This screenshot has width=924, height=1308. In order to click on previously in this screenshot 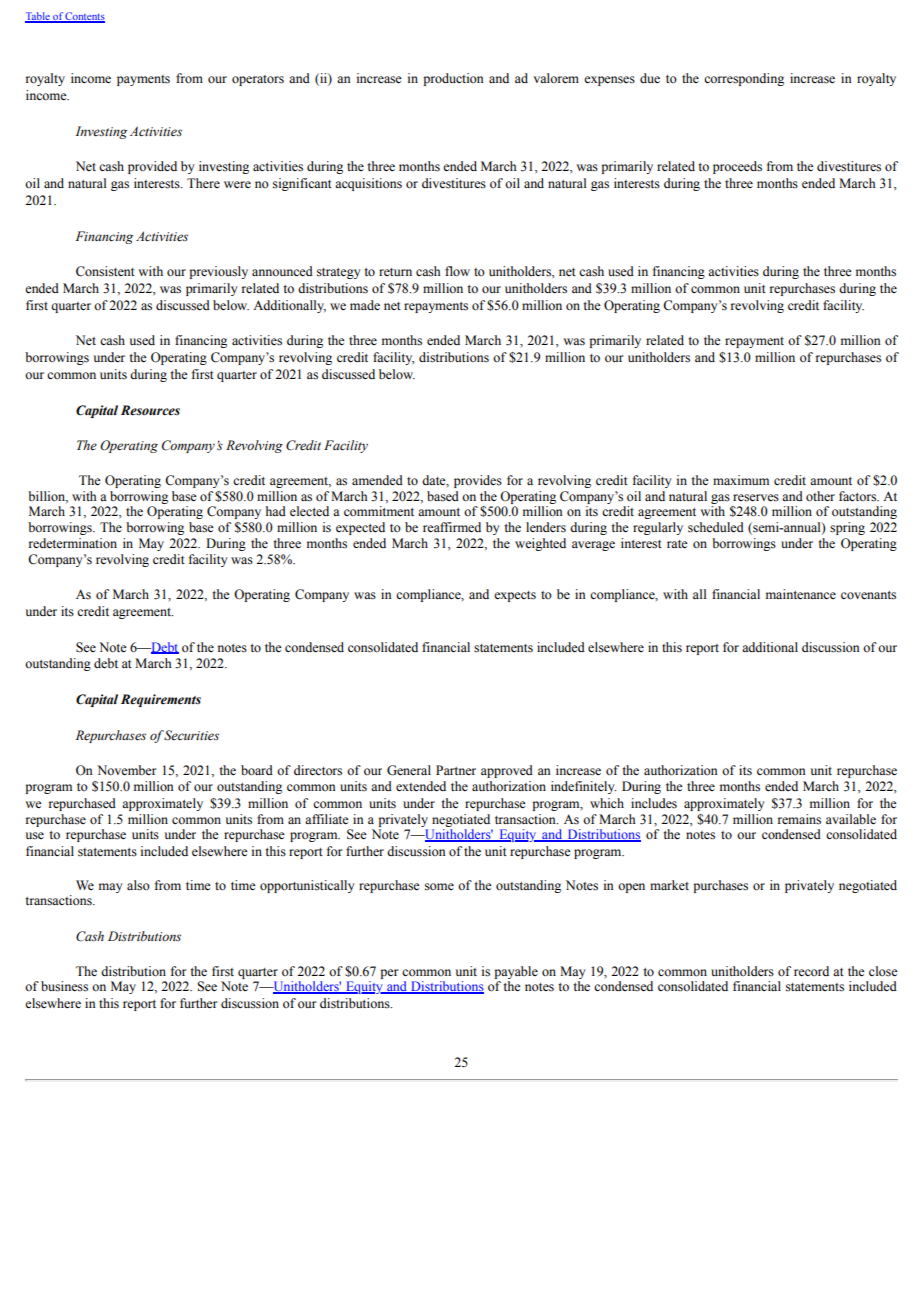, I will do `click(218, 272)`.
